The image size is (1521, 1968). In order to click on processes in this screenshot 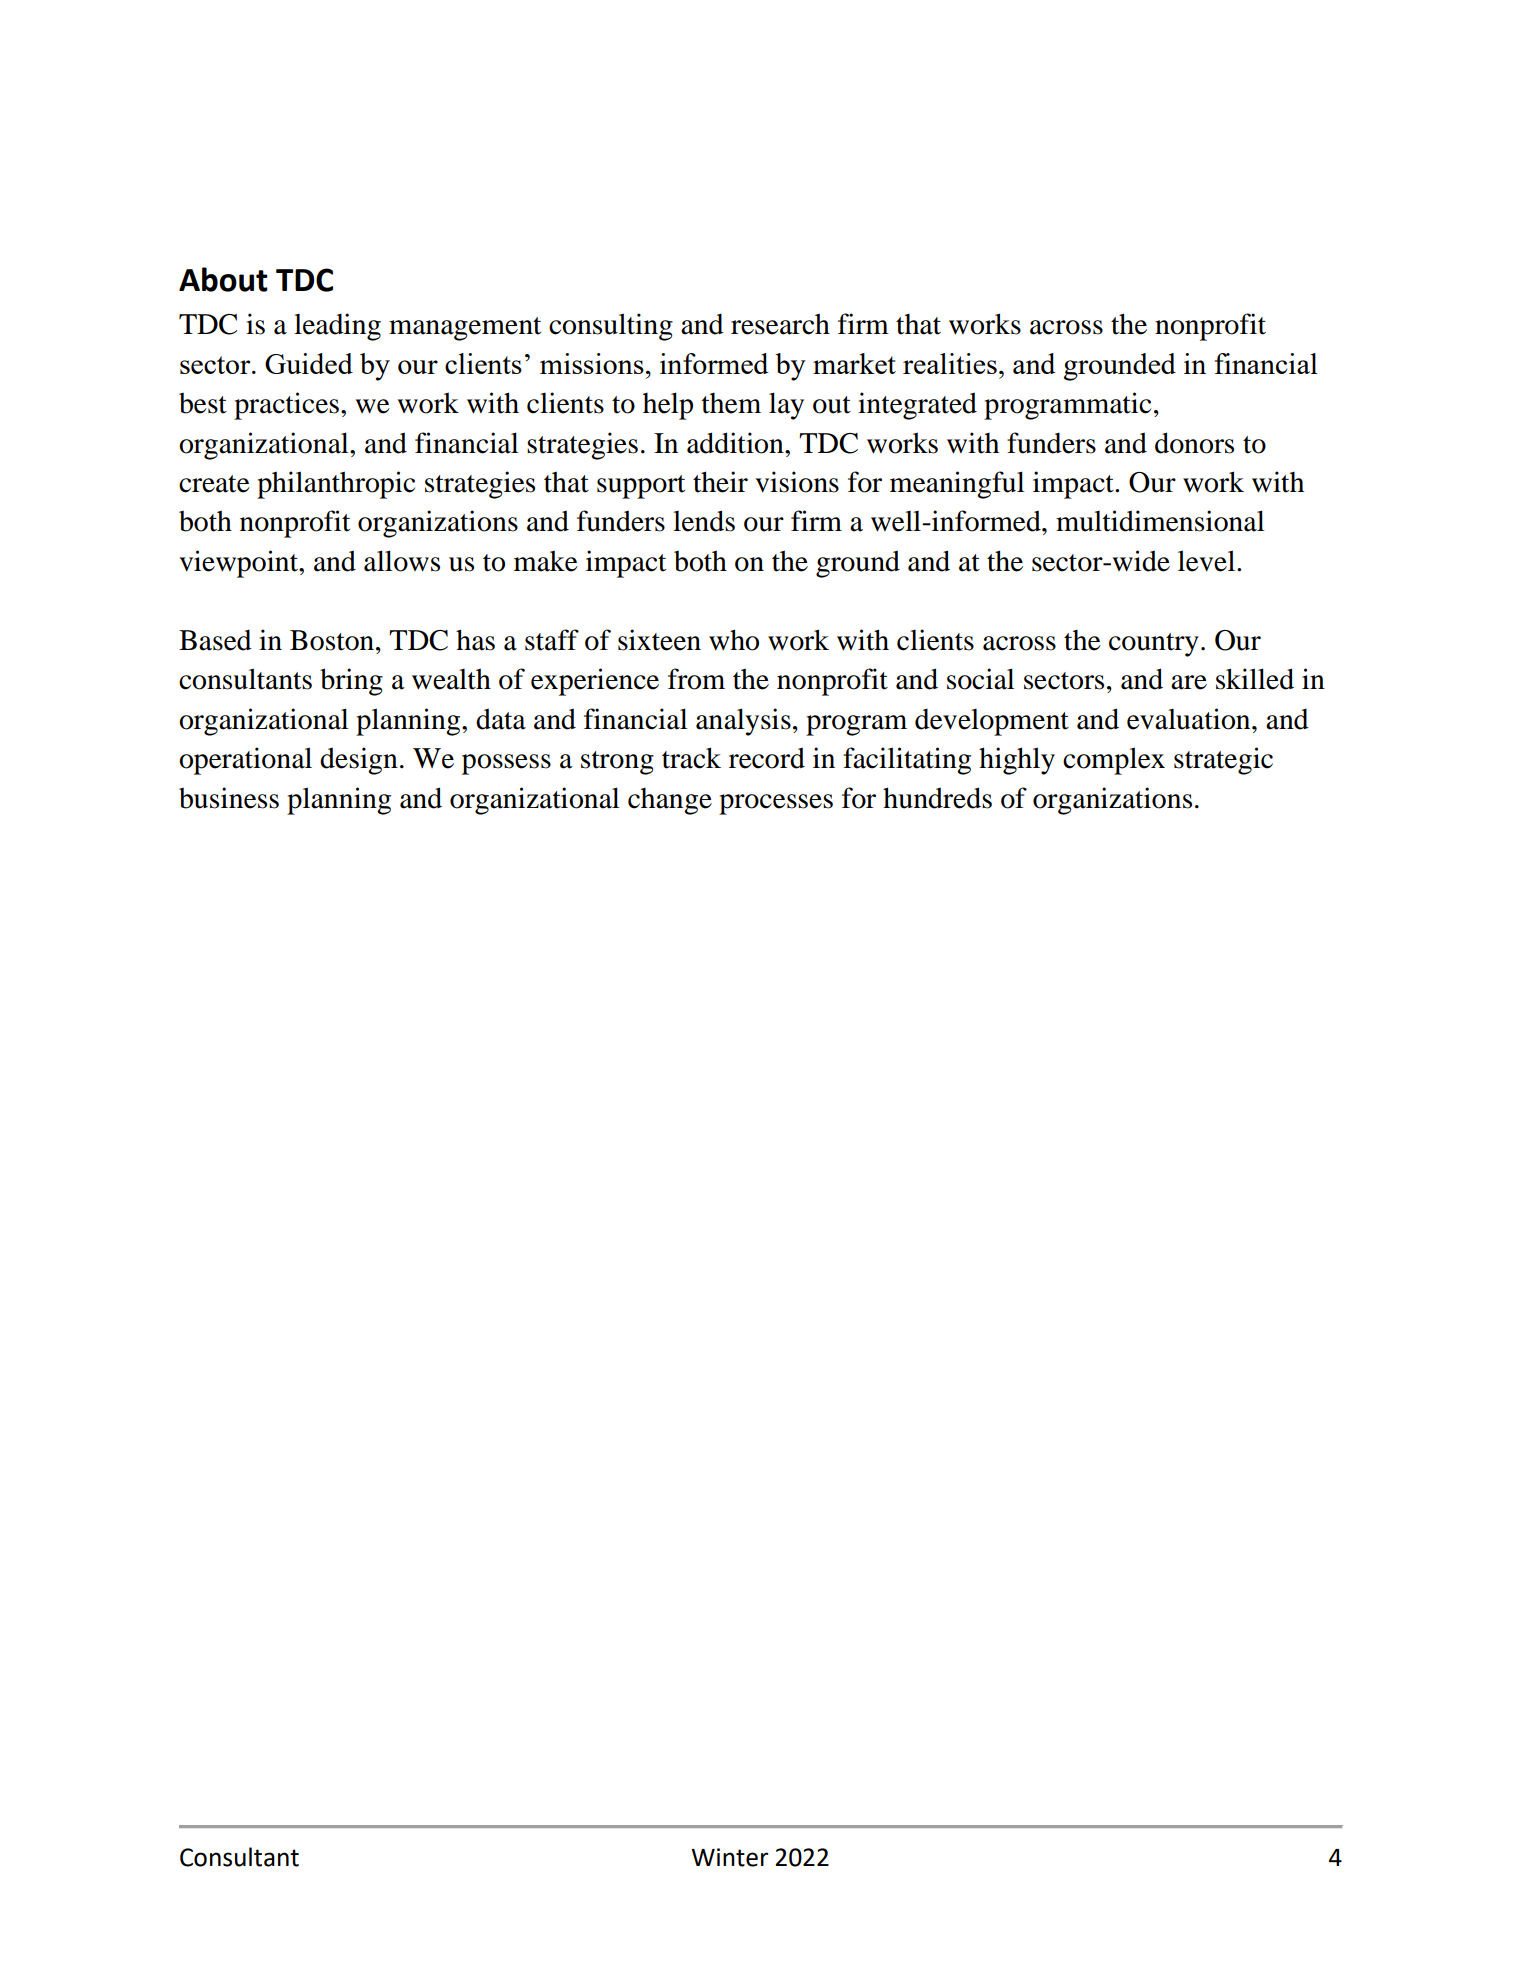, I will do `click(776, 804)`.
